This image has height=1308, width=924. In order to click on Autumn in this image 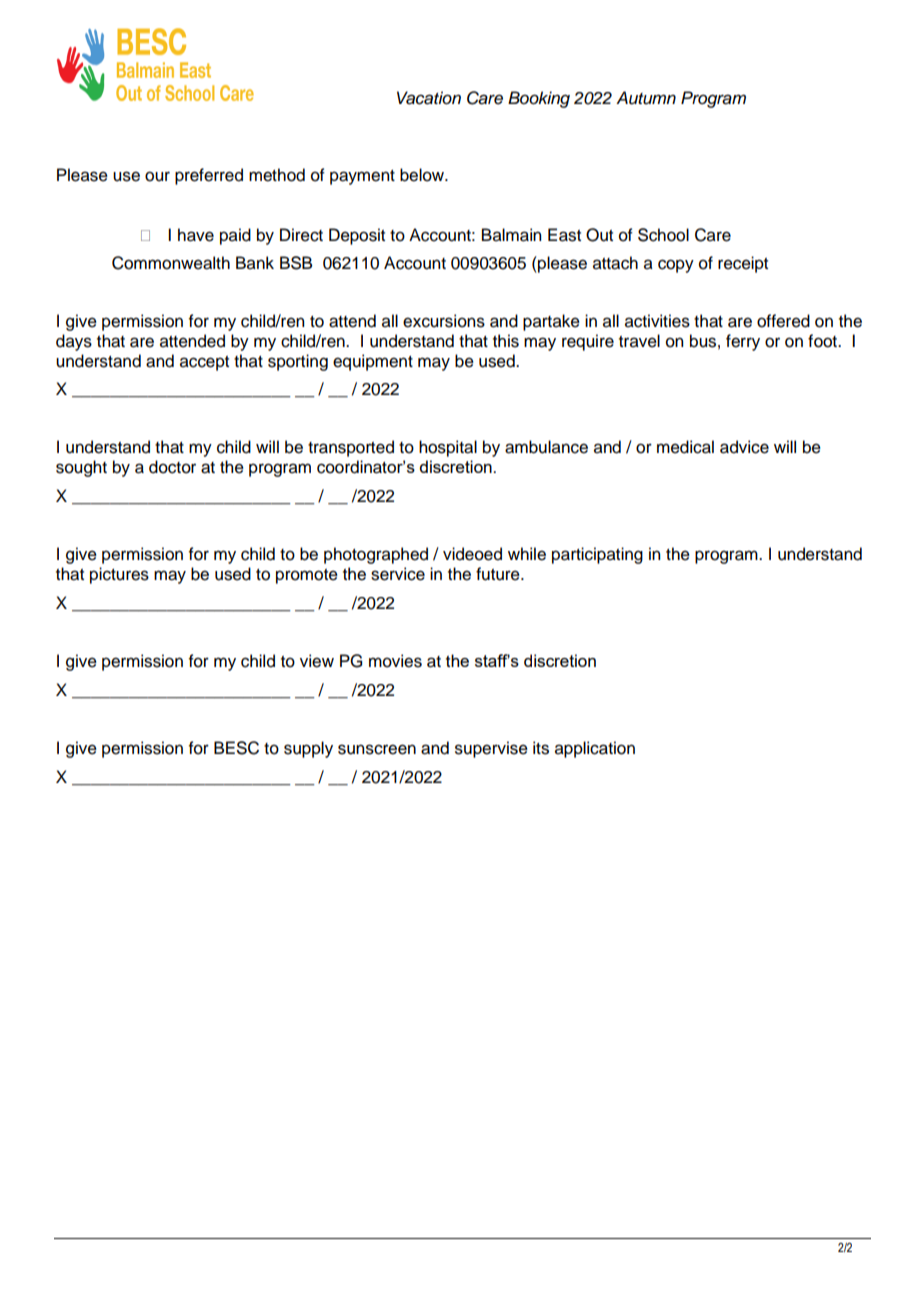, I will do `click(646, 98)`.
